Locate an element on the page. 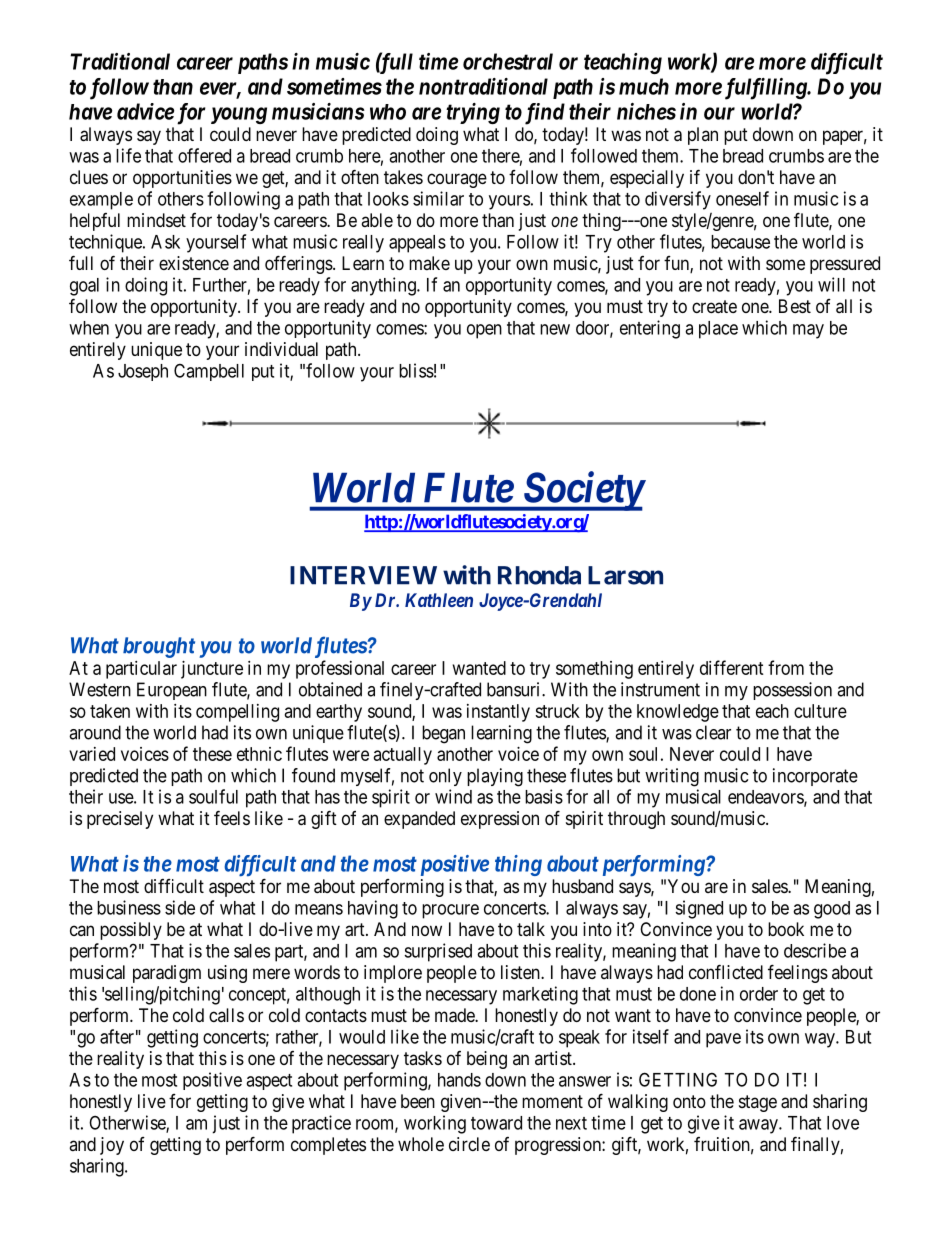  calls is located at coordinates (226, 1015).
